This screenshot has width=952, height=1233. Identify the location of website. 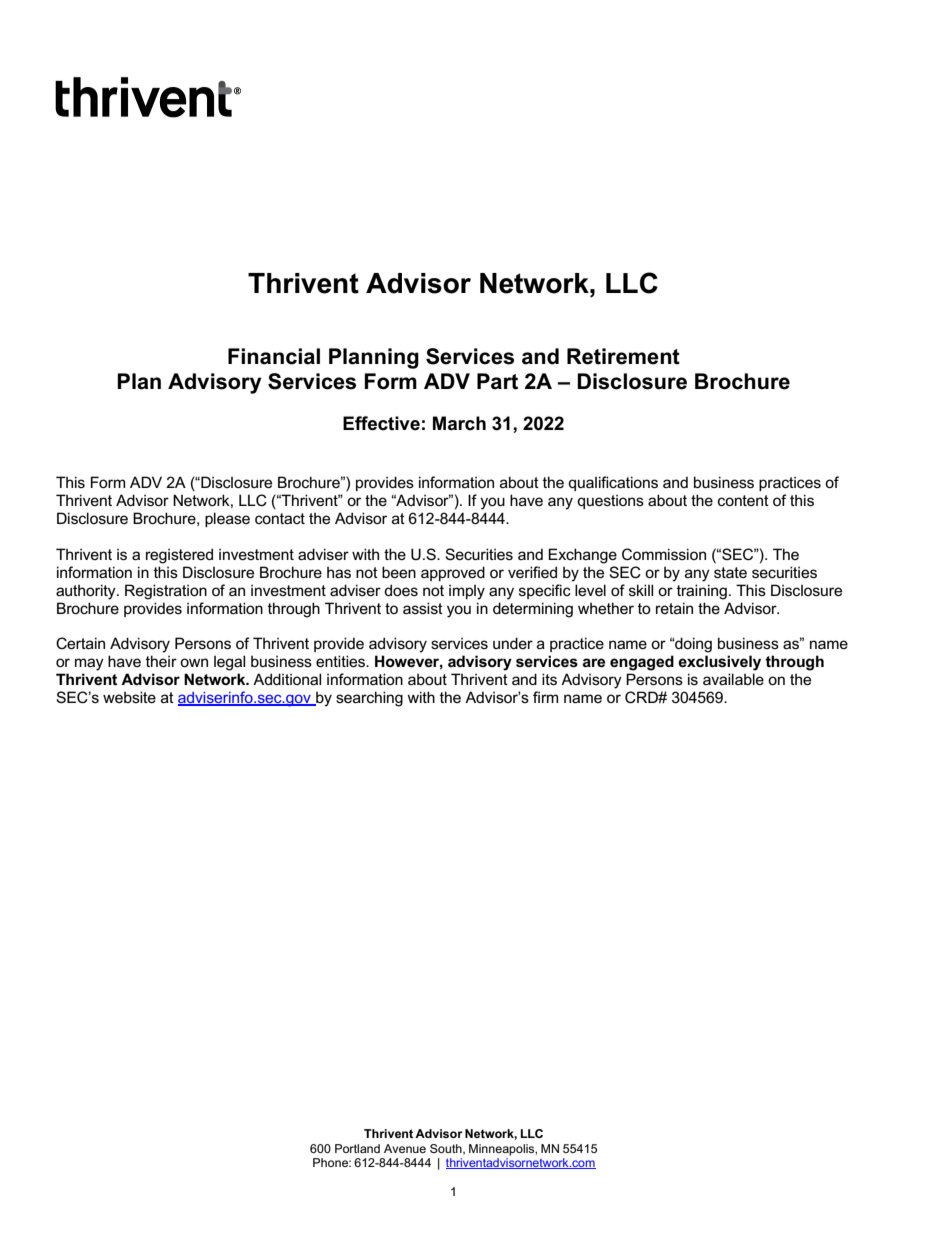
(129, 697).
